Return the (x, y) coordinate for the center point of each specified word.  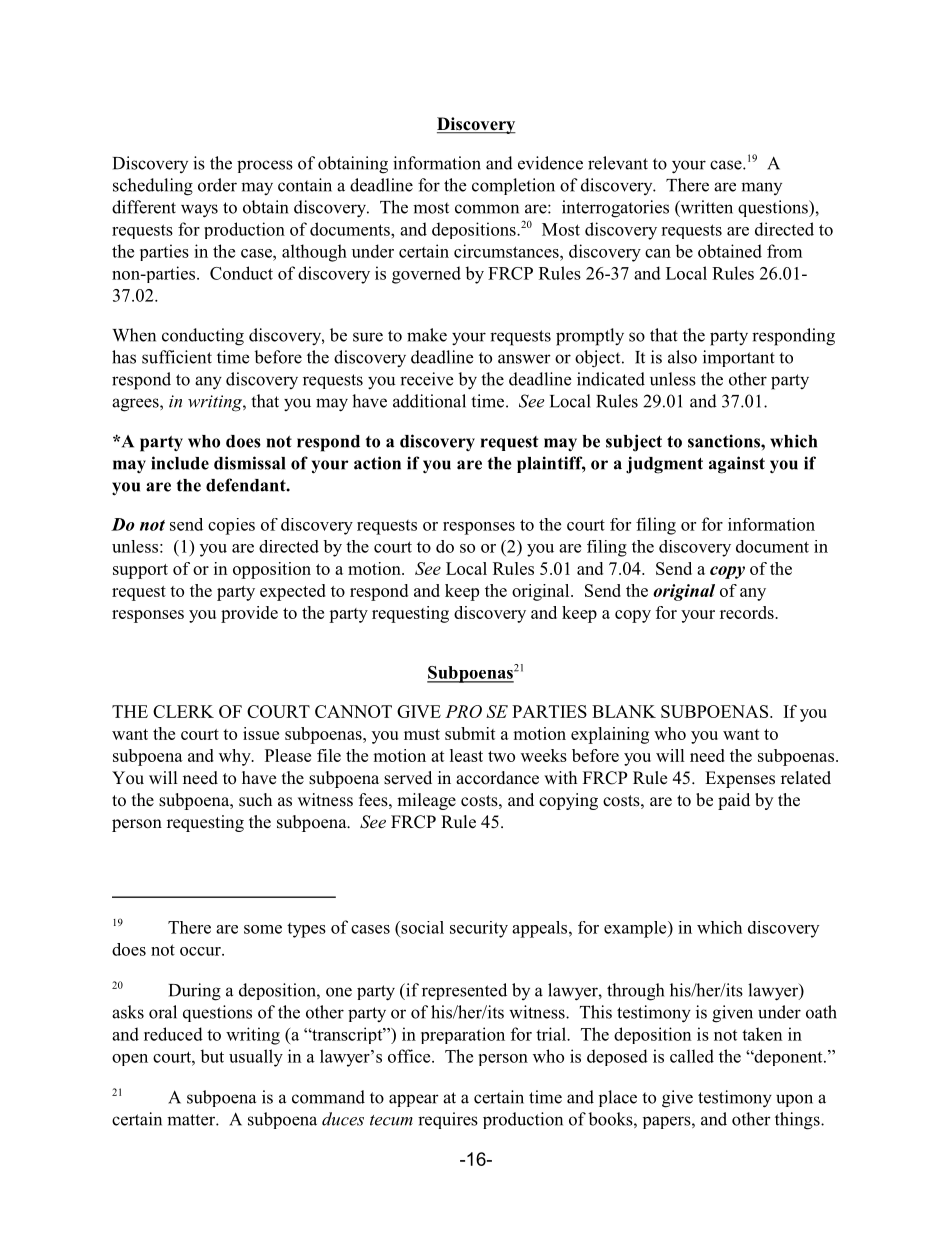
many (761, 188)
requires (448, 1120)
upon (794, 1100)
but (212, 1056)
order (217, 185)
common (487, 209)
